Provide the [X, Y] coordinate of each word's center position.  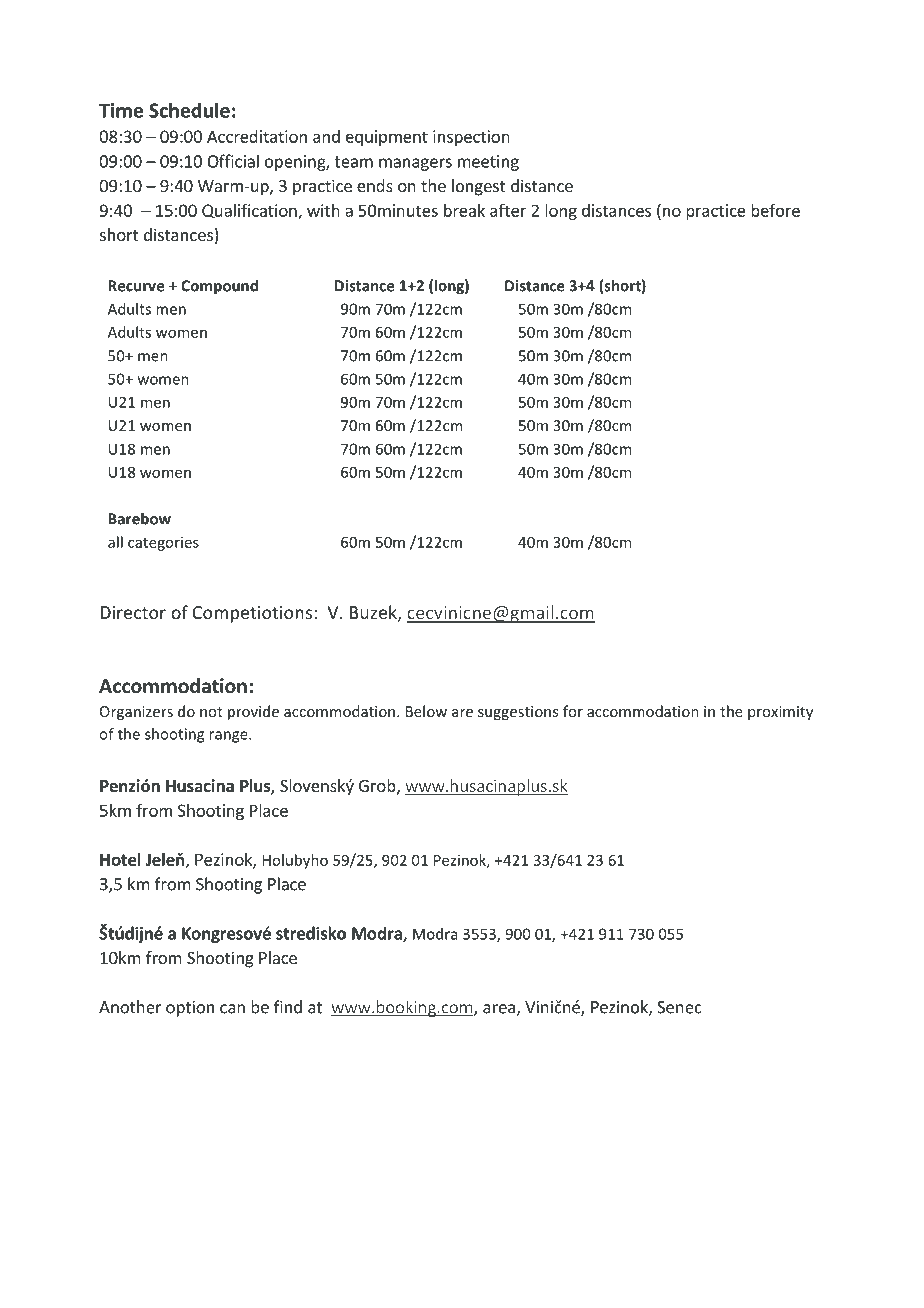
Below [426, 711]
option [190, 1009]
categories [163, 544]
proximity [780, 713]
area [500, 1010]
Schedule [189, 110]
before [775, 210]
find [288, 1007]
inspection [471, 138]
